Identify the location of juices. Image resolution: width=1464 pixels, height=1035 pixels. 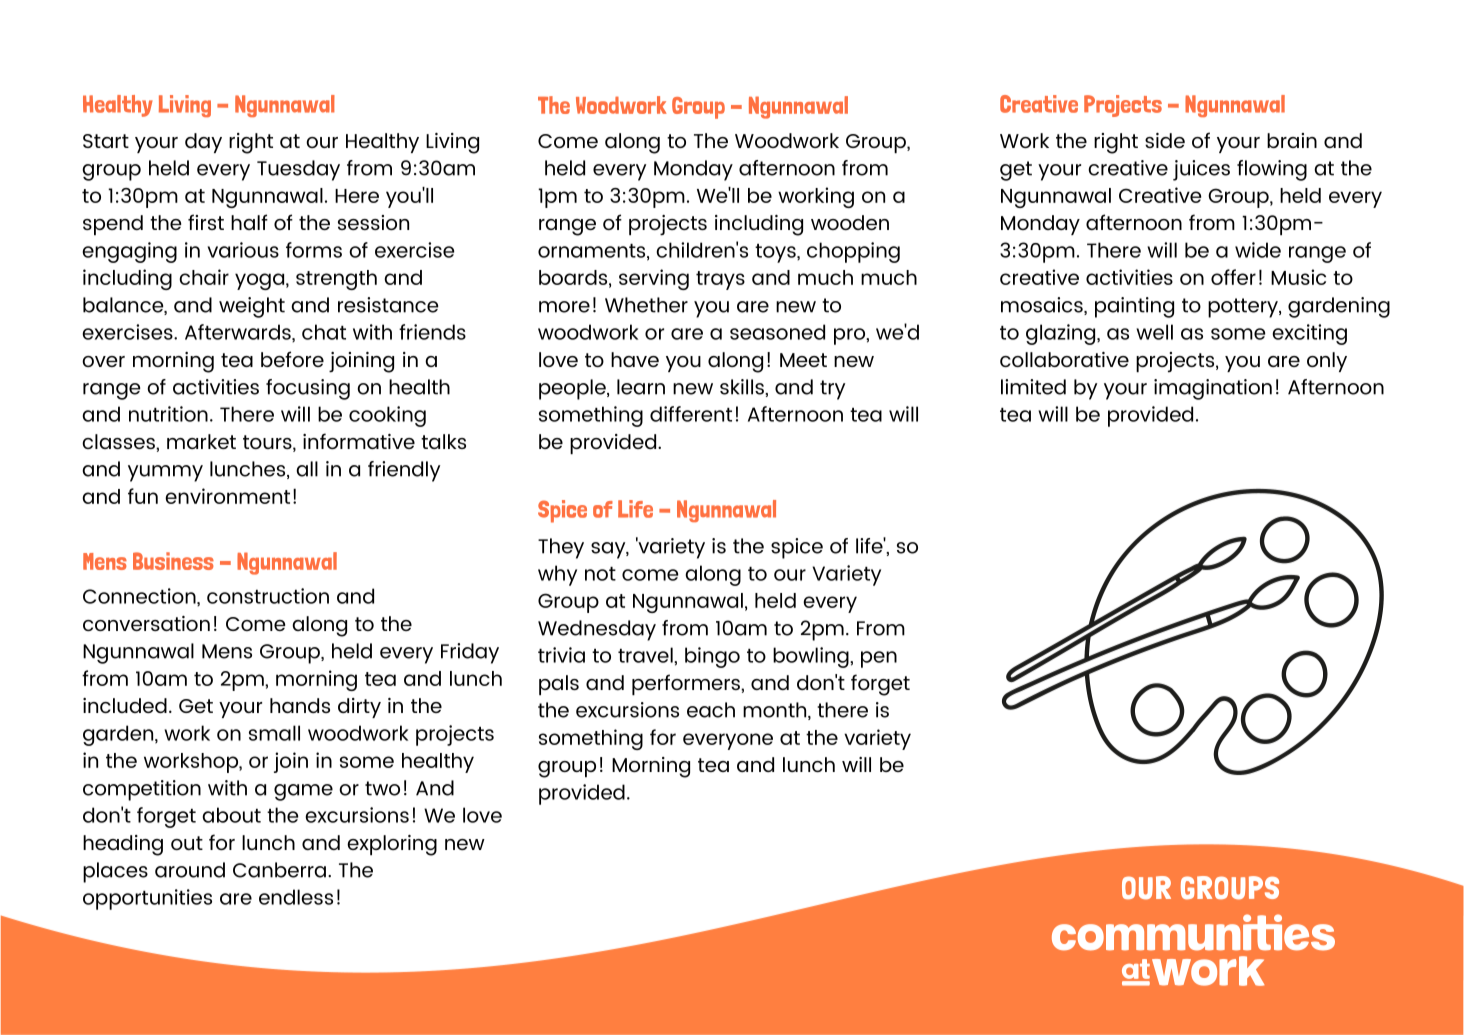
(1201, 170).
